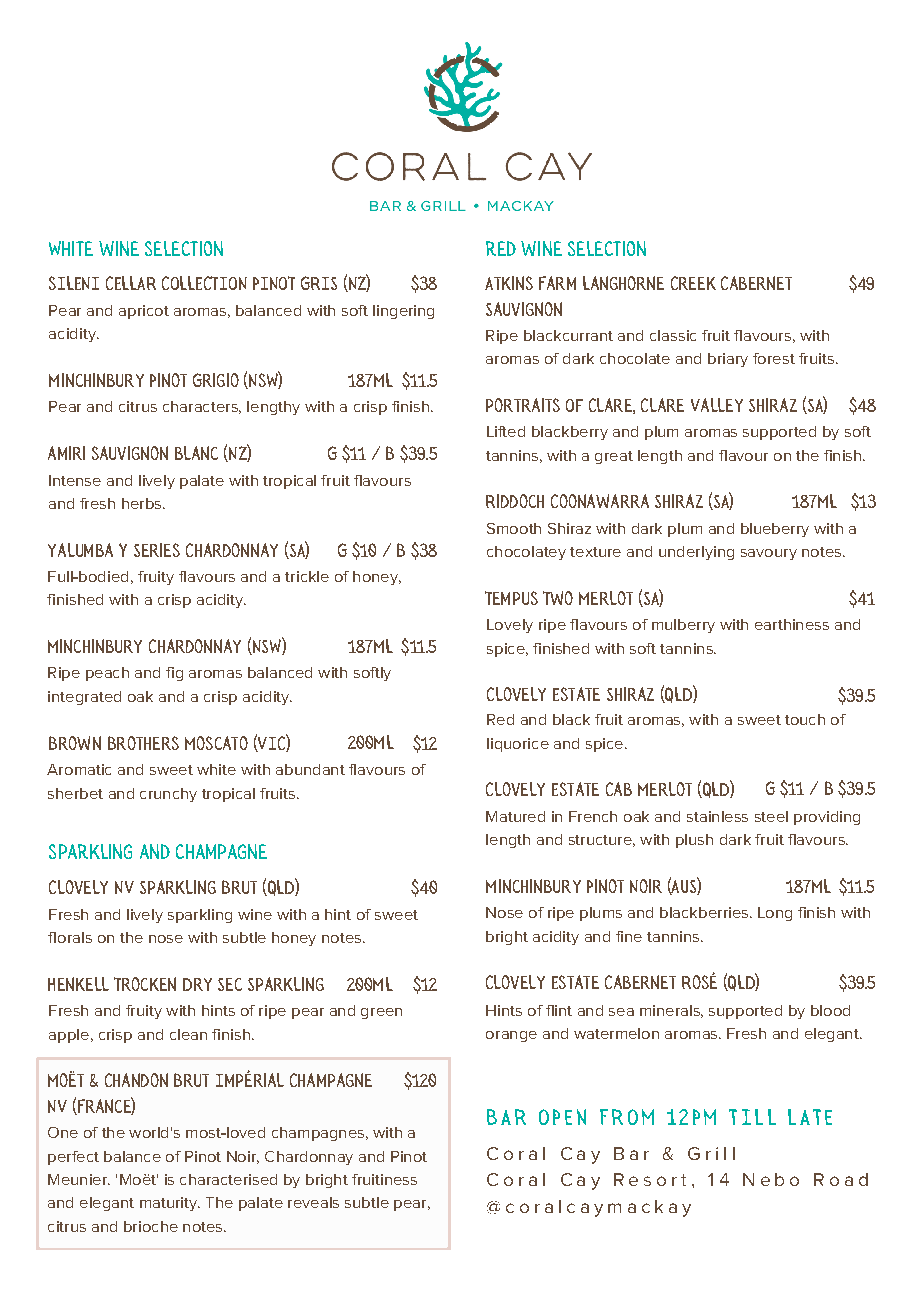  What do you see at coordinates (157, 550) in the page?
I see `Series` at bounding box center [157, 550].
